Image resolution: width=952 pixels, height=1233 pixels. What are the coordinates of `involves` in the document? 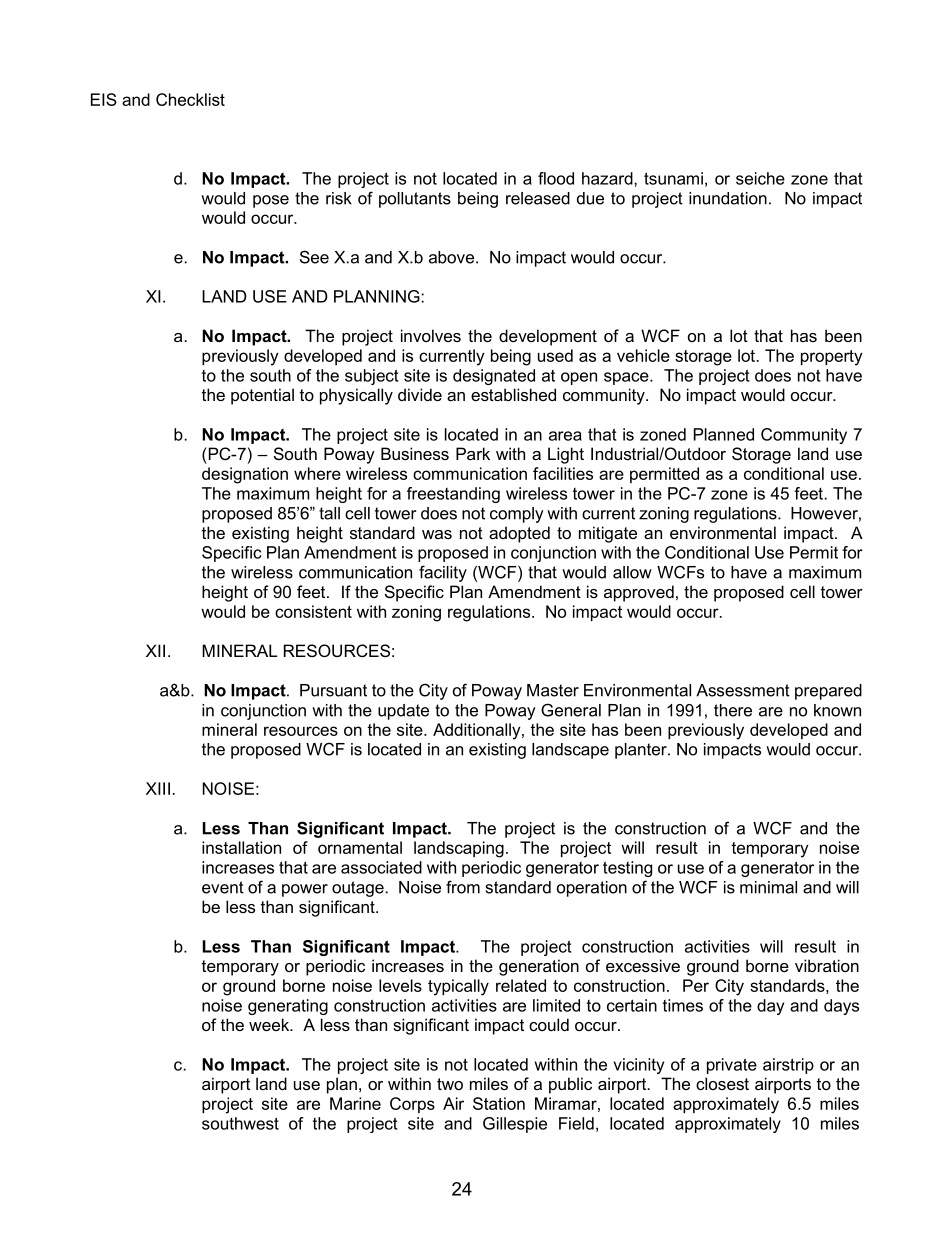 It's located at (431, 335).
